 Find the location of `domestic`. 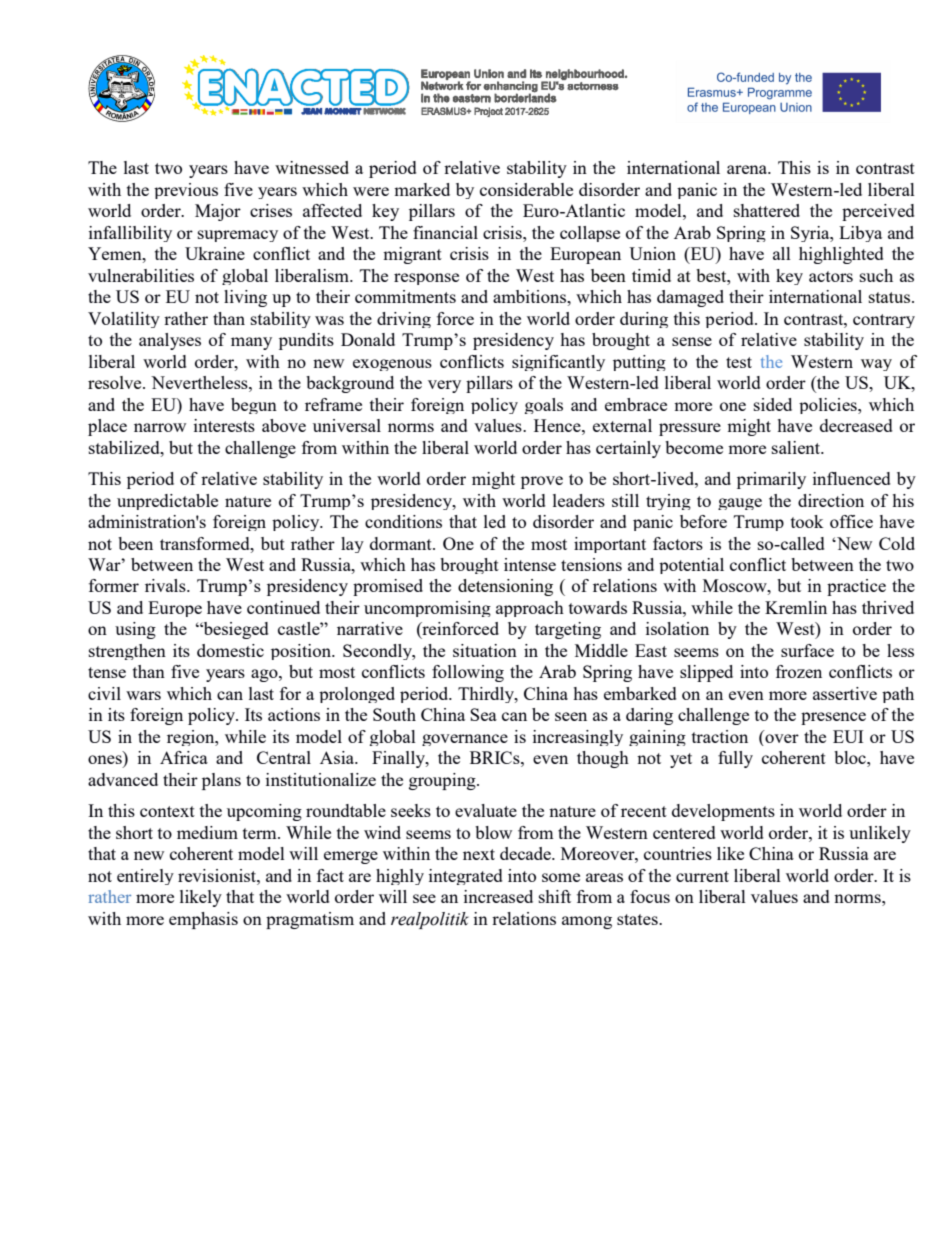

domestic is located at coordinates (230, 650).
